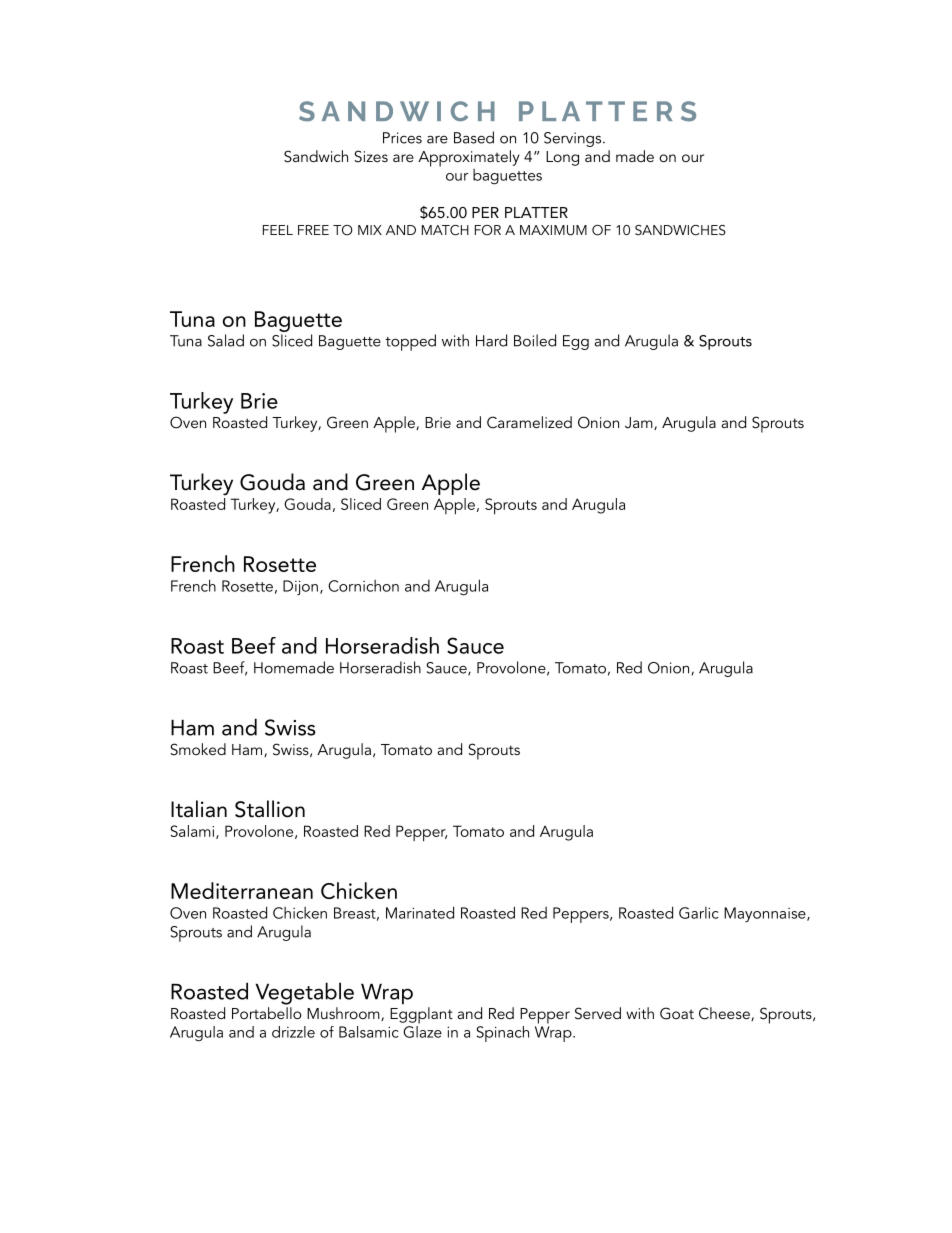 This image has height=1233, width=952. Describe the element at coordinates (270, 809) in the image. I see `Stallion` at that location.
